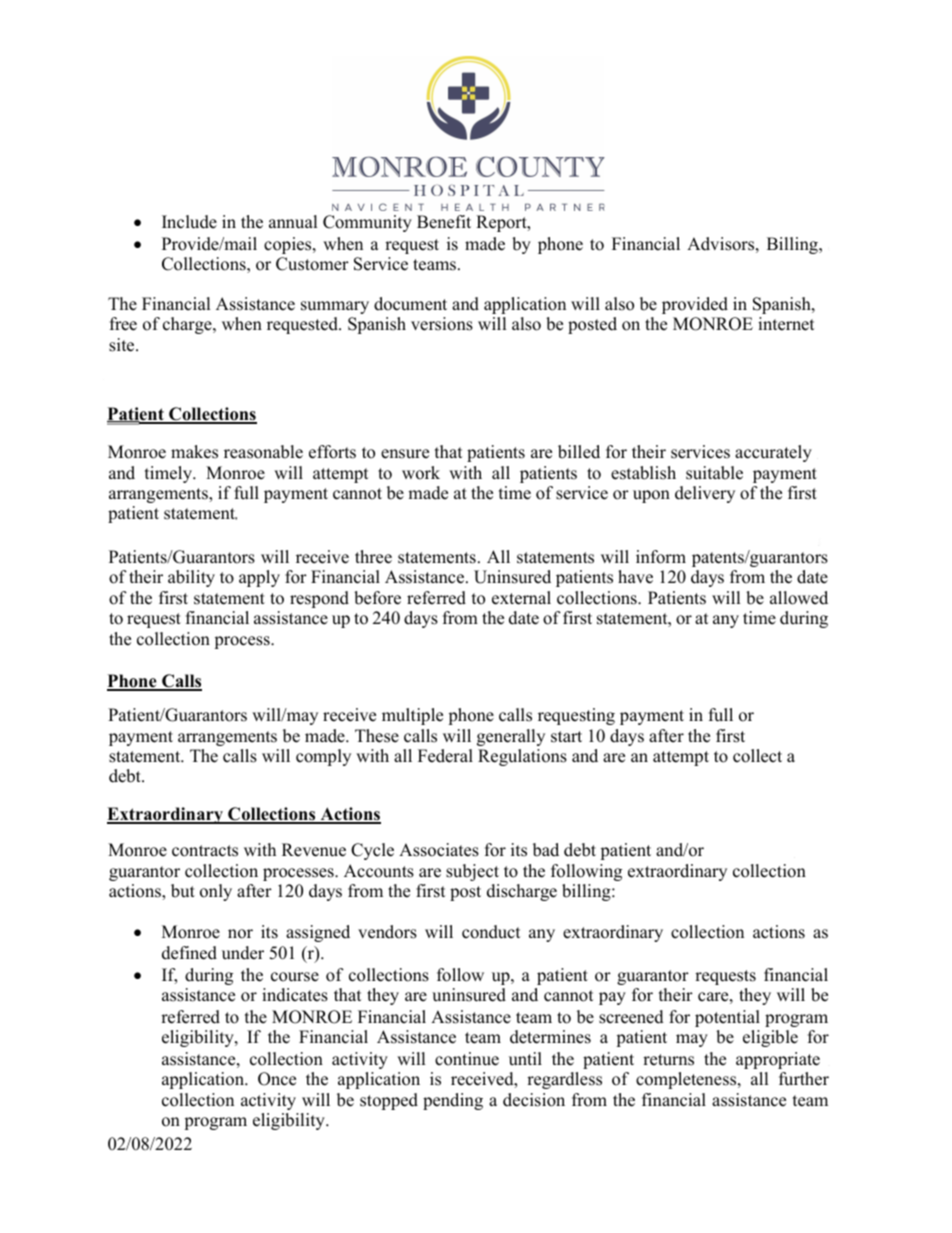  What do you see at coordinates (786, 324) in the document?
I see `internet` at bounding box center [786, 324].
